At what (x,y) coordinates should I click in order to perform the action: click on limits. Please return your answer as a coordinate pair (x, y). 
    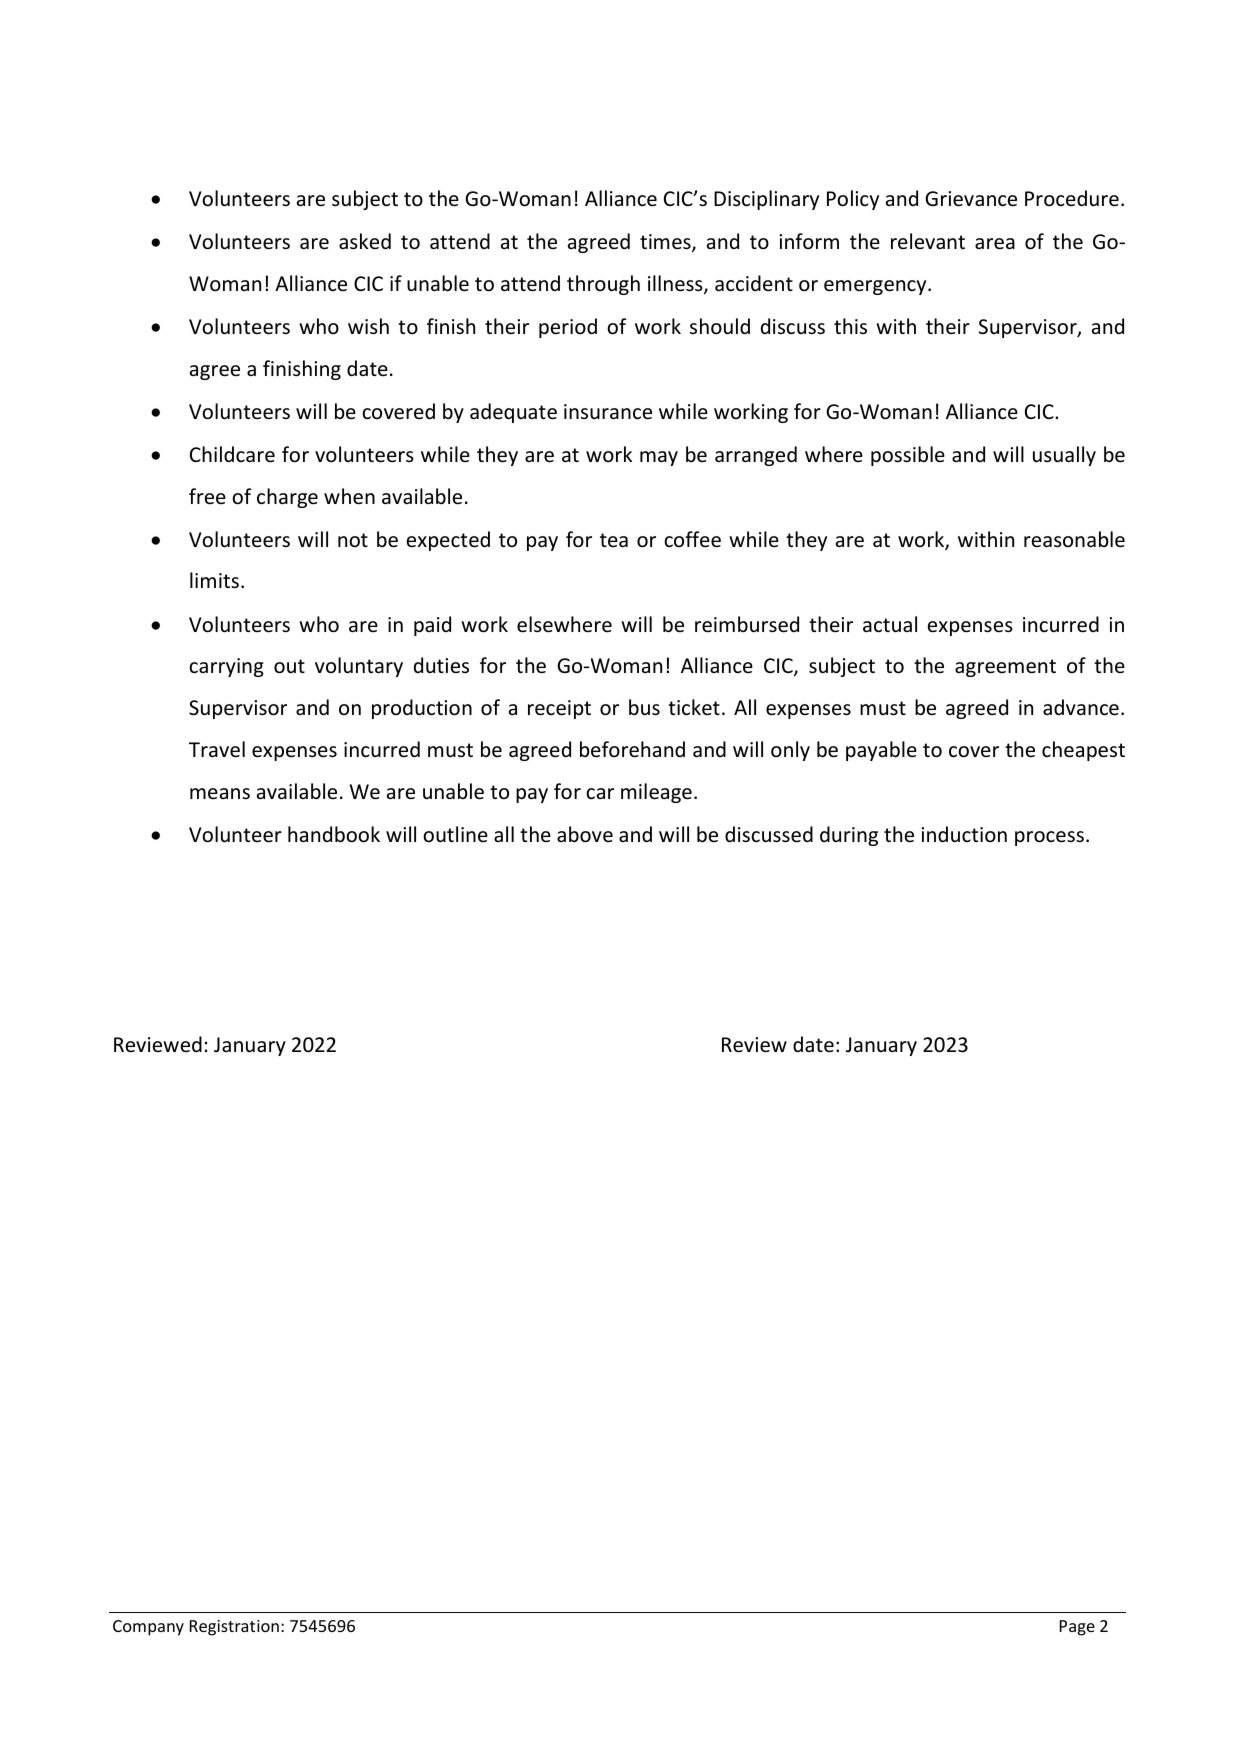
    Looking at the image, I should click on (214, 580).
